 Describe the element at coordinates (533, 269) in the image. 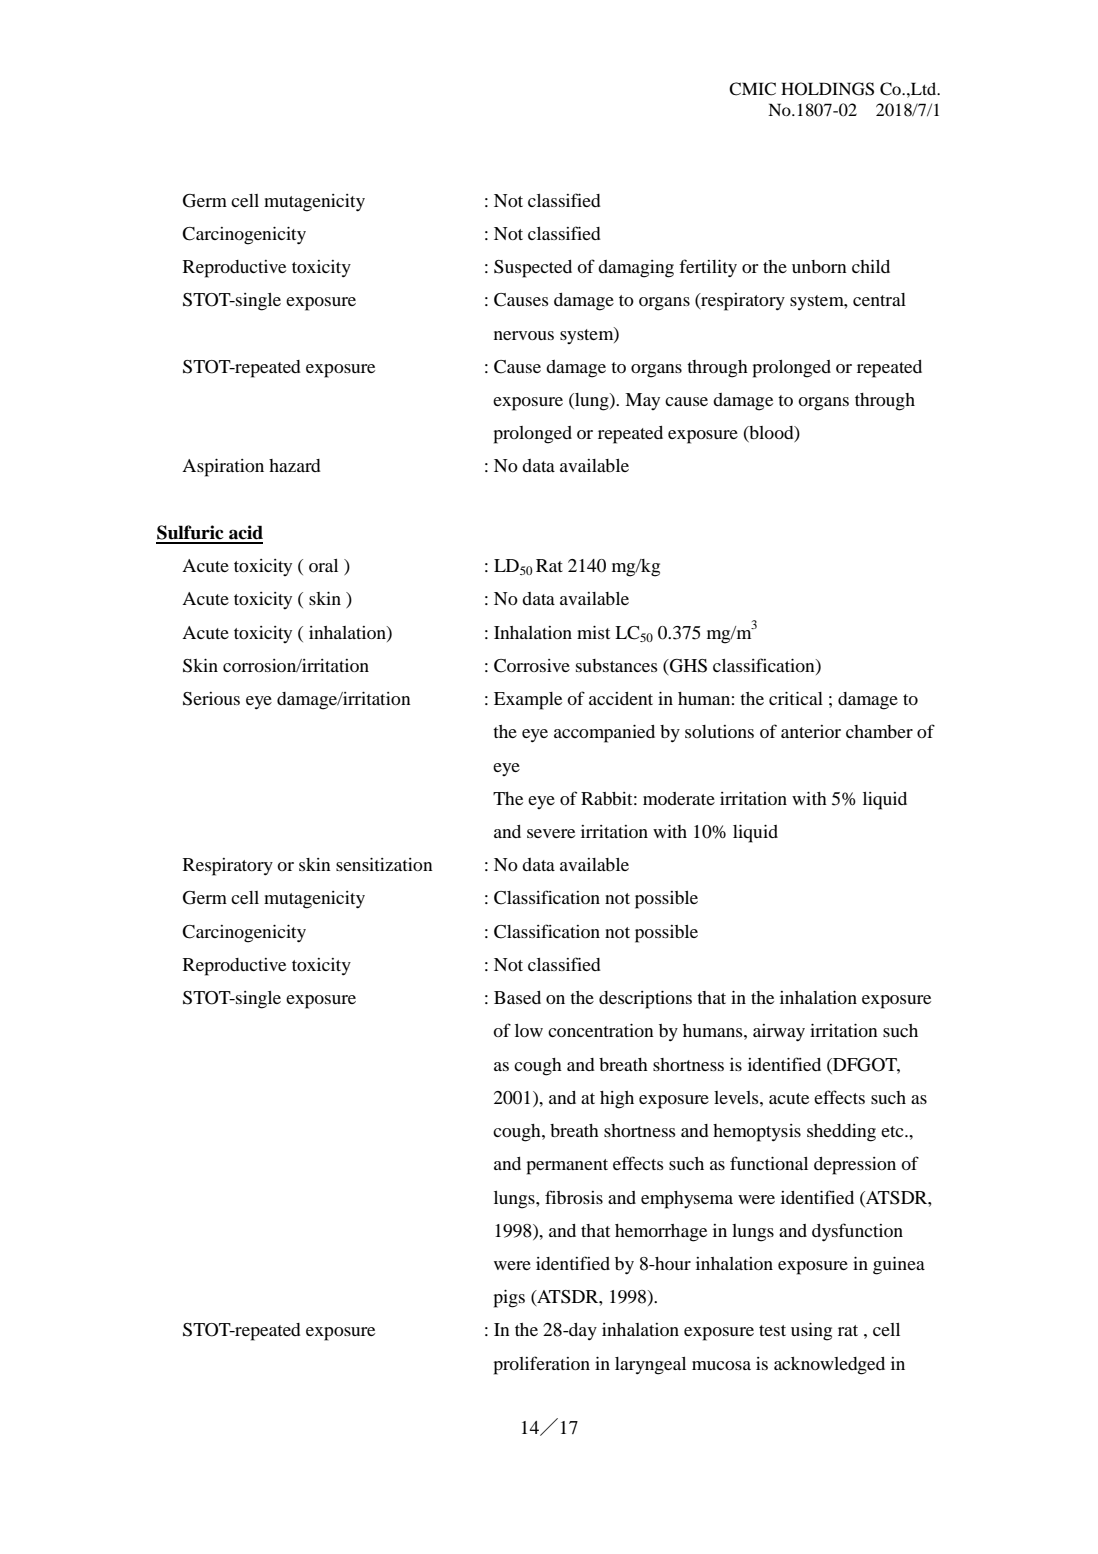

I see `Suspected` at that location.
